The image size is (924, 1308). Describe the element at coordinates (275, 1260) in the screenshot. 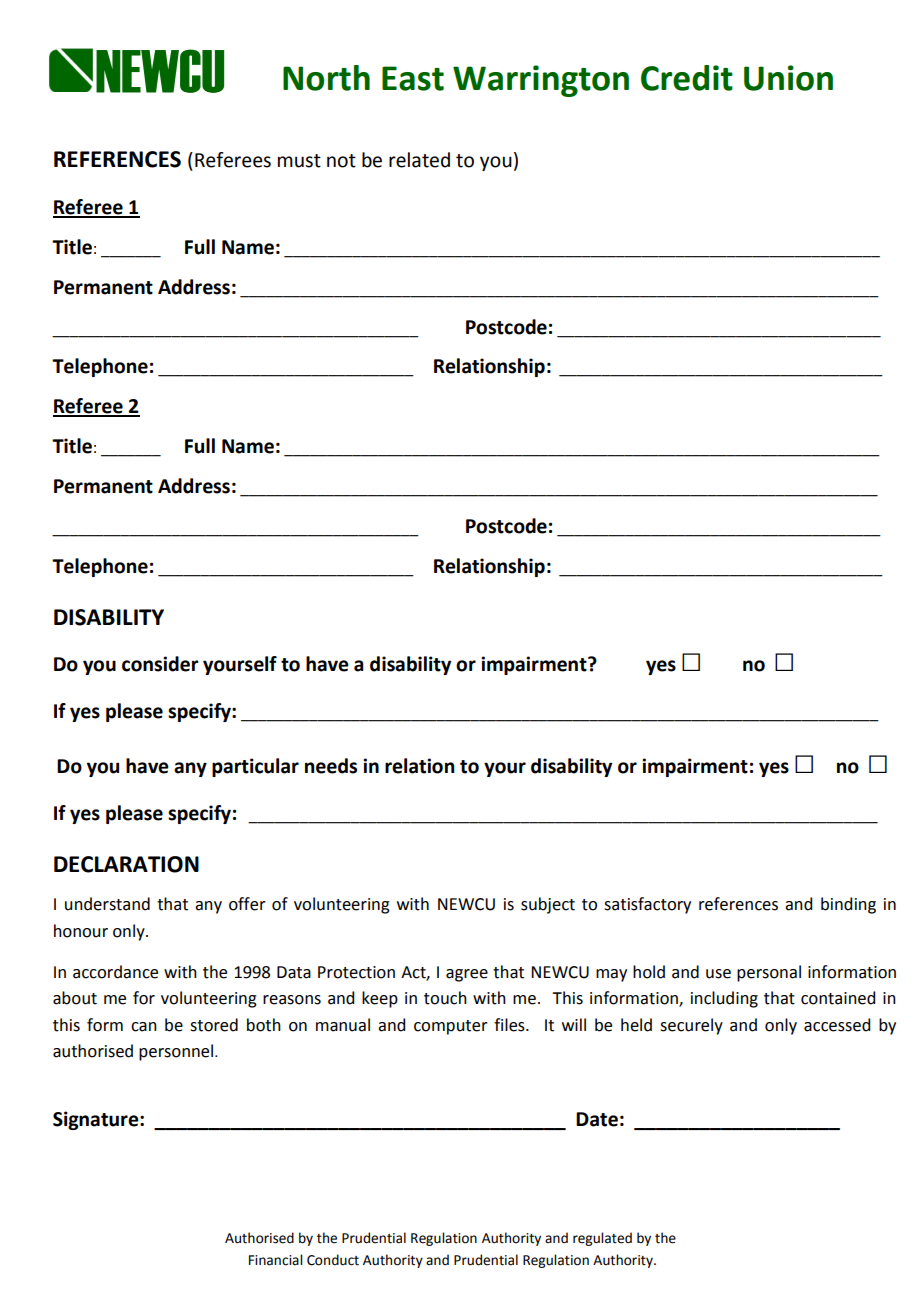

I see `Financial` at that location.
